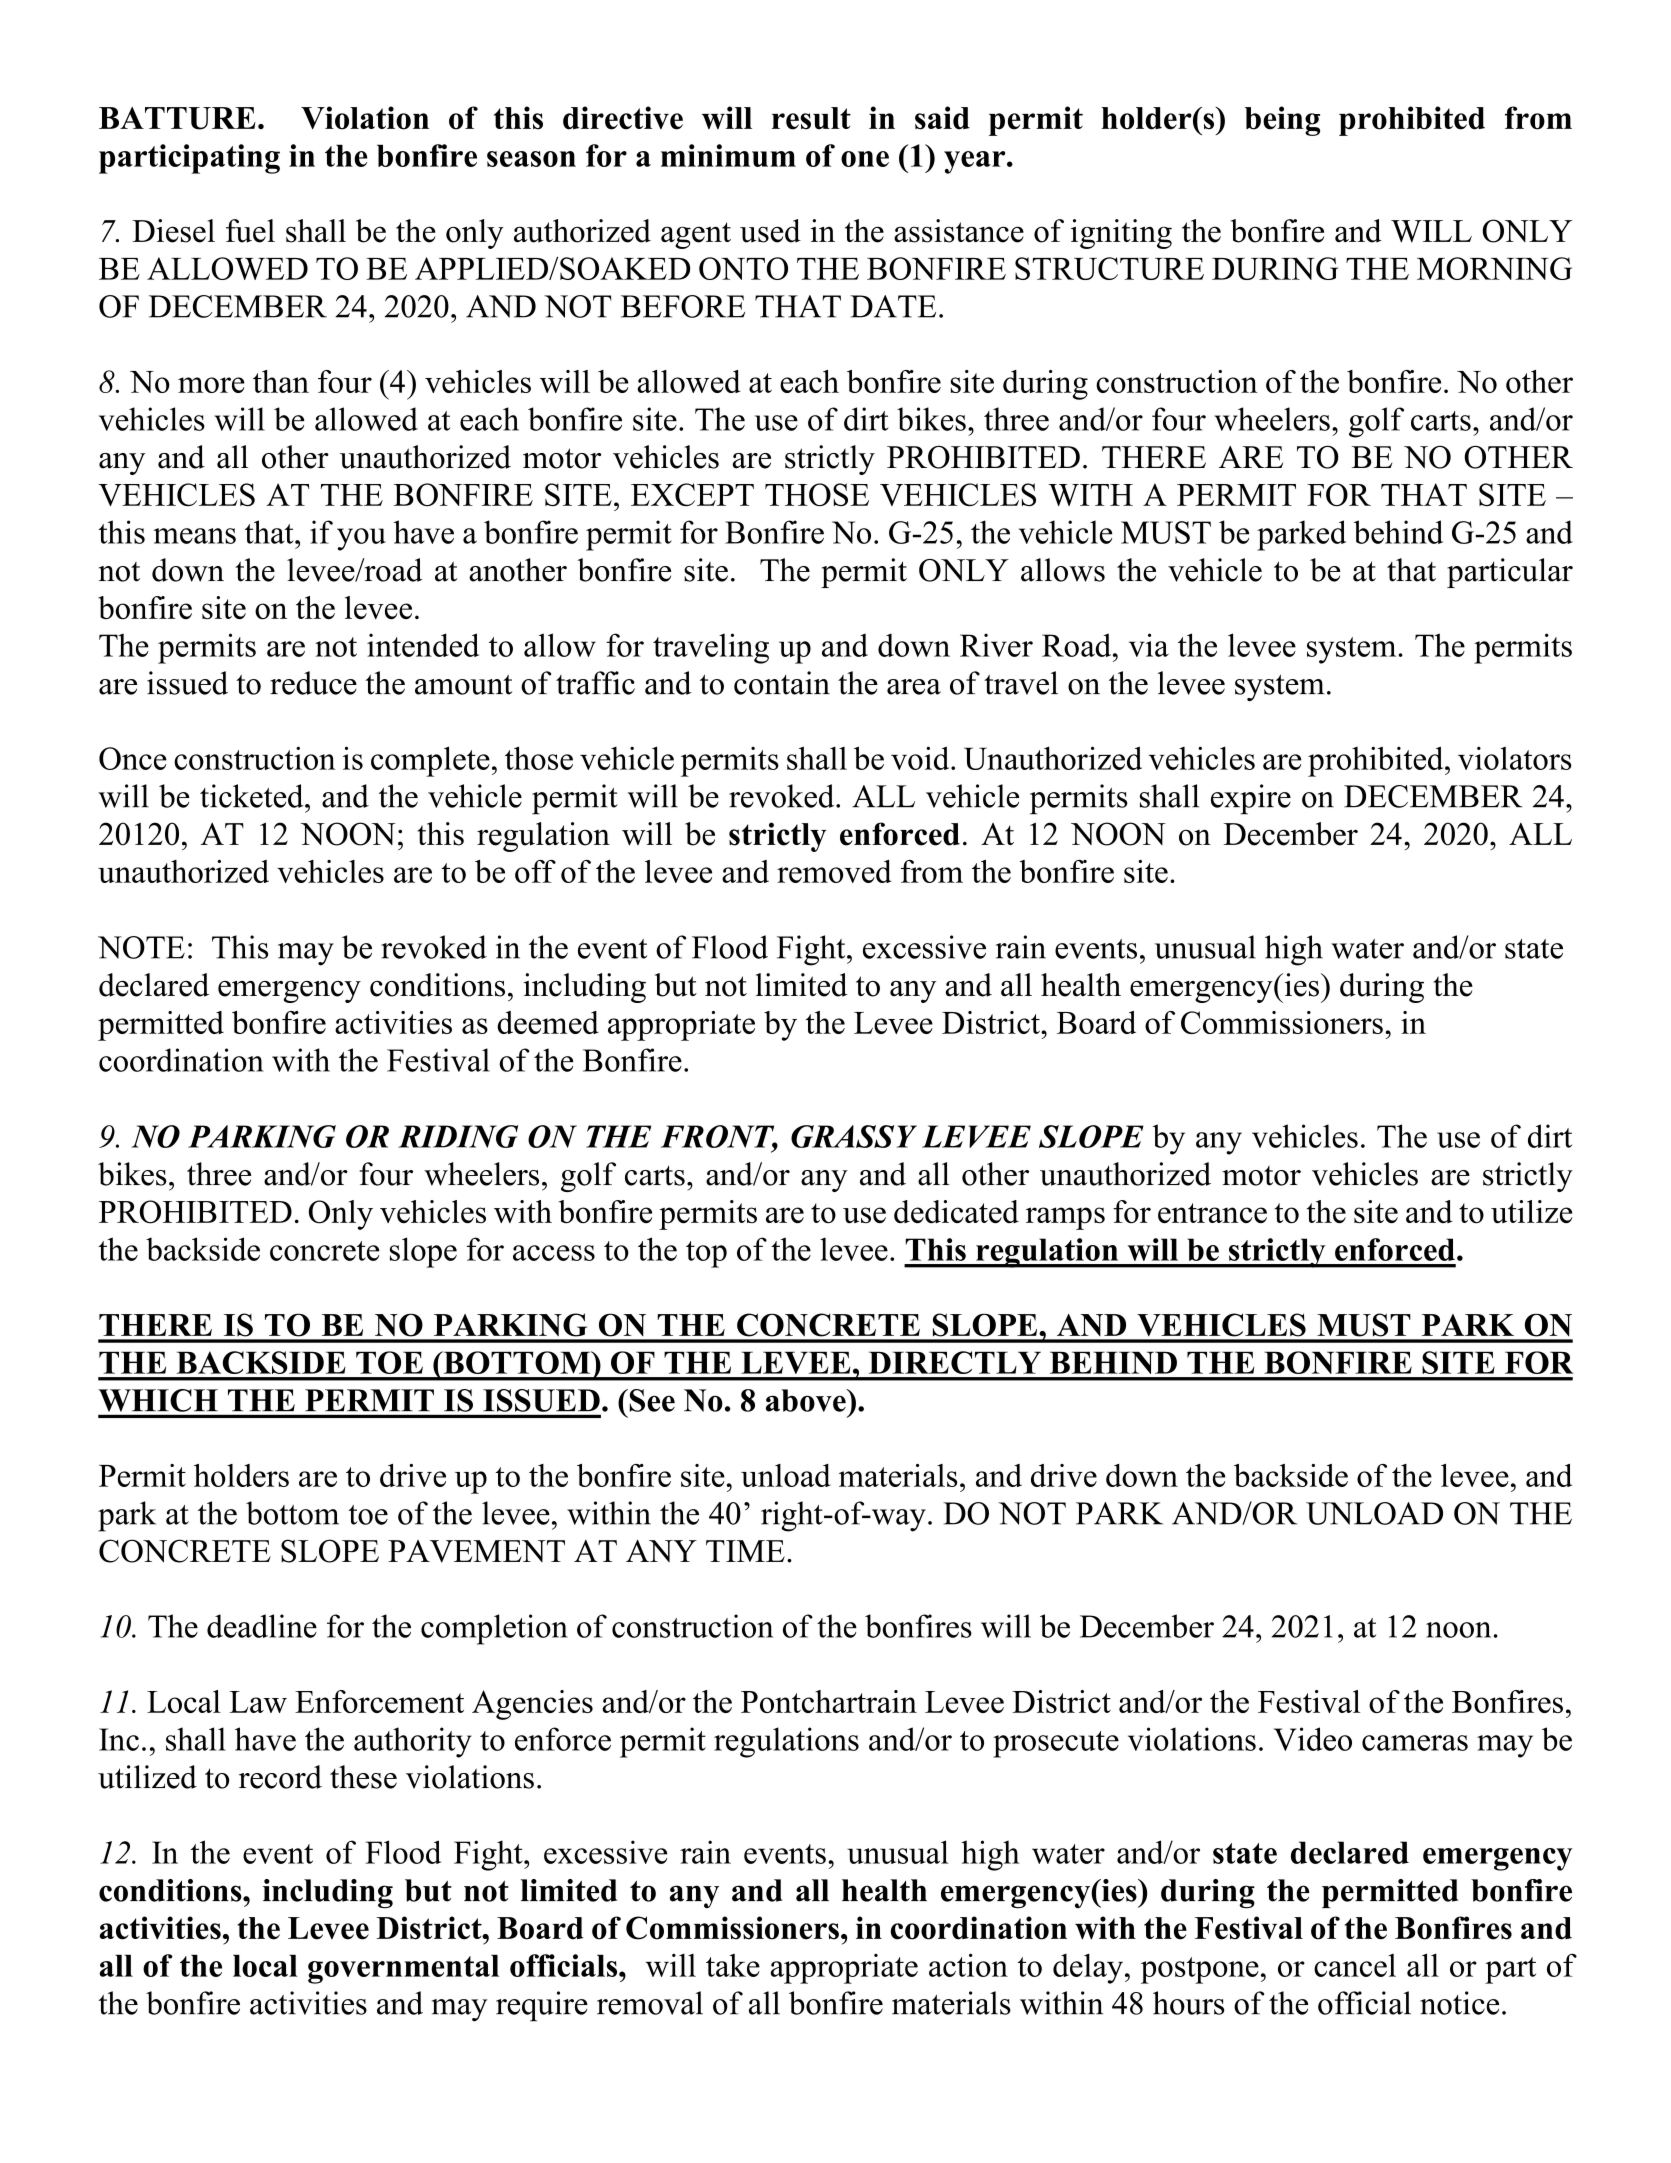 Image resolution: width=1671 pixels, height=2163 pixels. What do you see at coordinates (1282, 121) in the document?
I see `being` at bounding box center [1282, 121].
